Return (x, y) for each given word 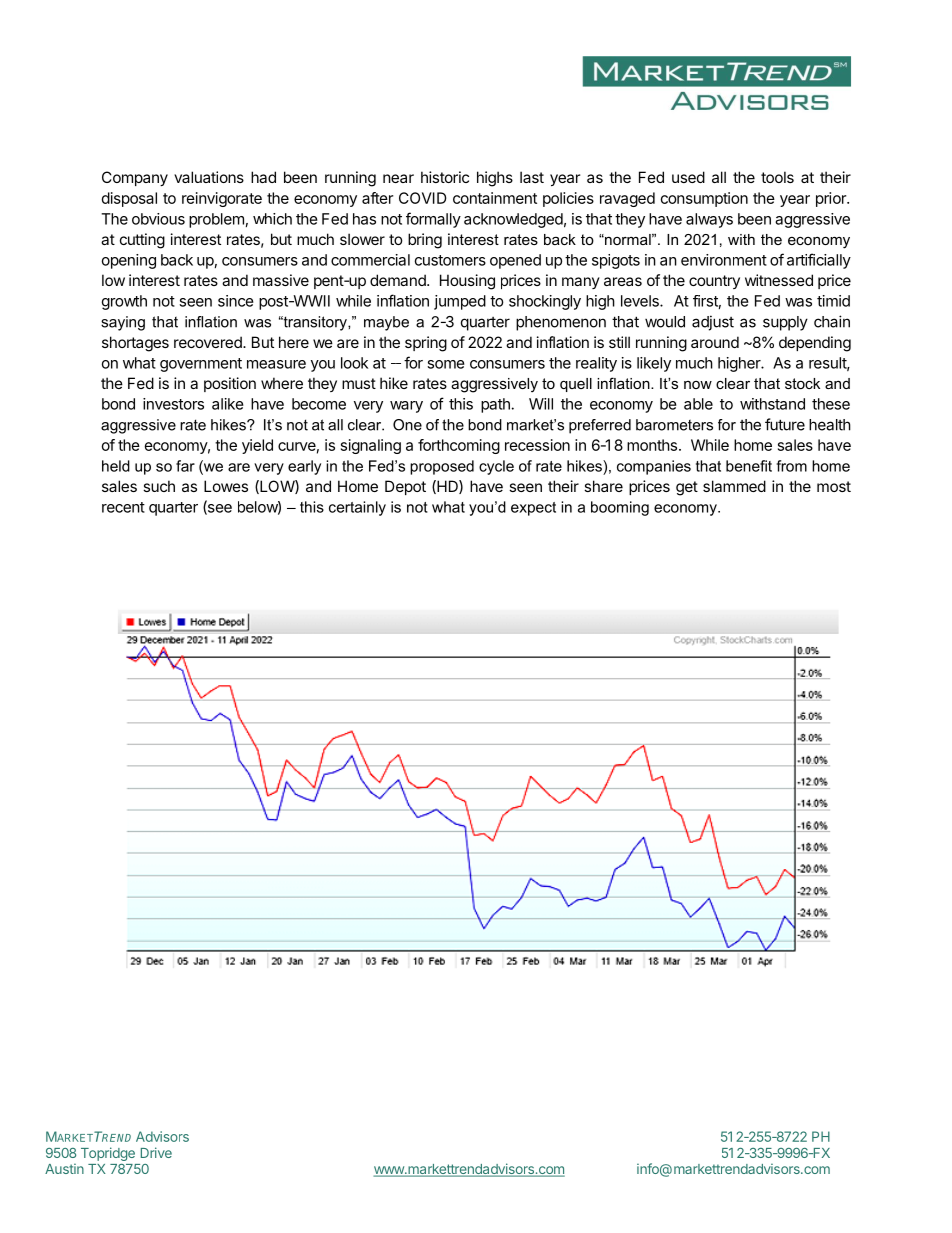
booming (620, 508)
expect (533, 509)
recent (123, 507)
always (709, 220)
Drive (156, 1152)
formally (433, 220)
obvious (158, 219)
